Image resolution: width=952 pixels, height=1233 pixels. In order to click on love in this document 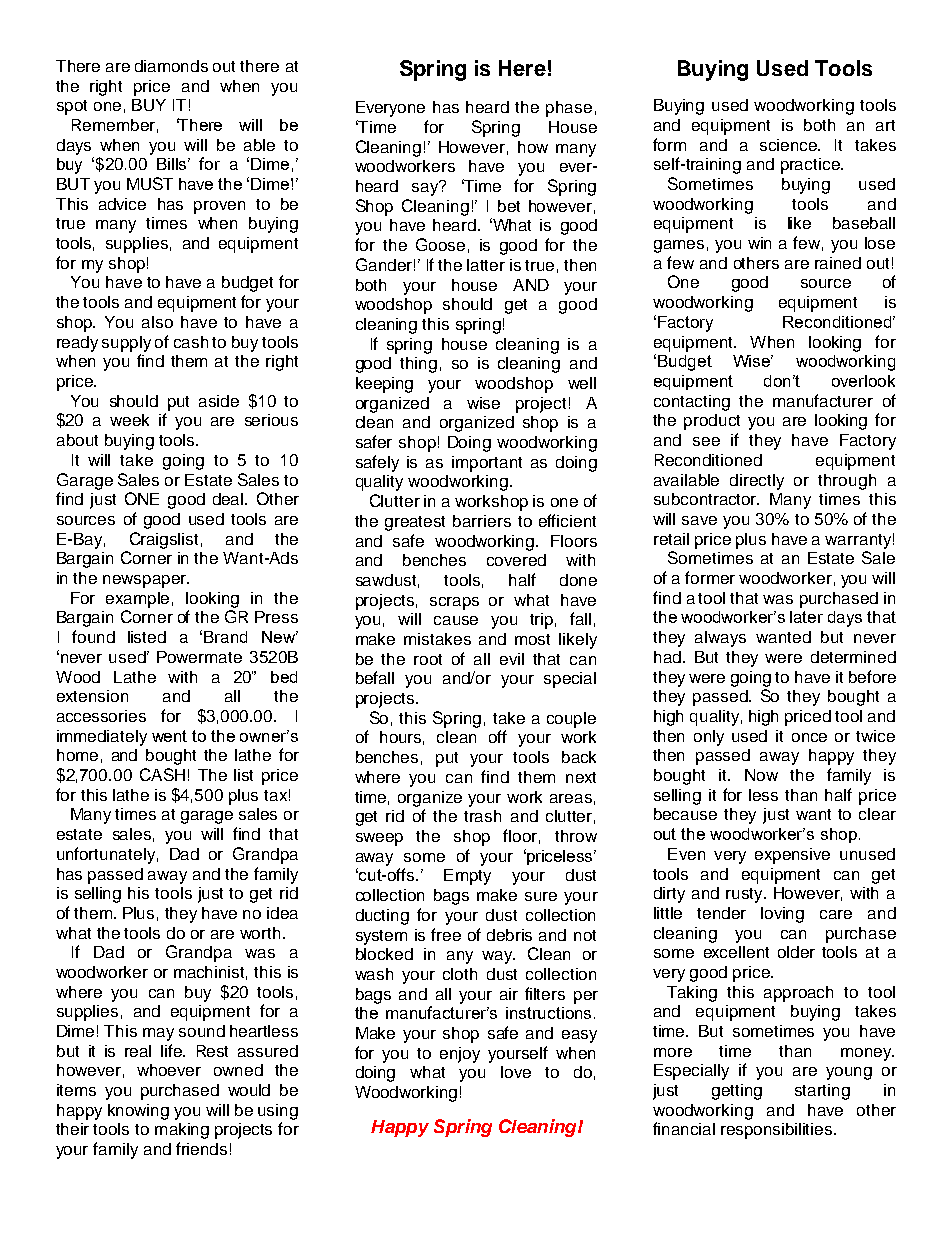, I will do `click(516, 1072)`.
